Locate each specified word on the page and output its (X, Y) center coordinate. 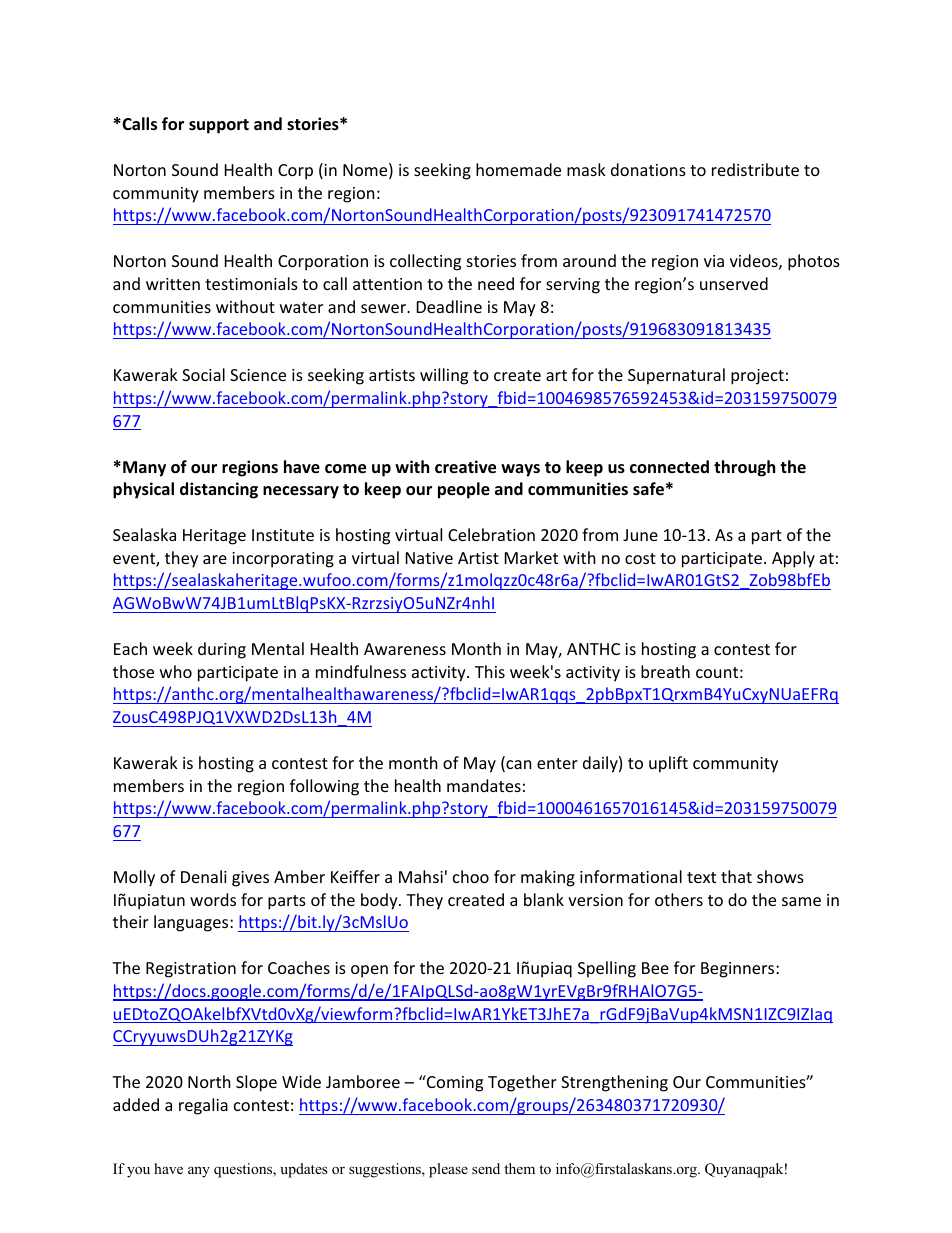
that (736, 876)
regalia (203, 1106)
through (744, 468)
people (464, 490)
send (486, 1168)
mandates (484, 785)
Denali (204, 876)
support (219, 126)
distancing (219, 490)
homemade (518, 169)
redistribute (755, 169)
